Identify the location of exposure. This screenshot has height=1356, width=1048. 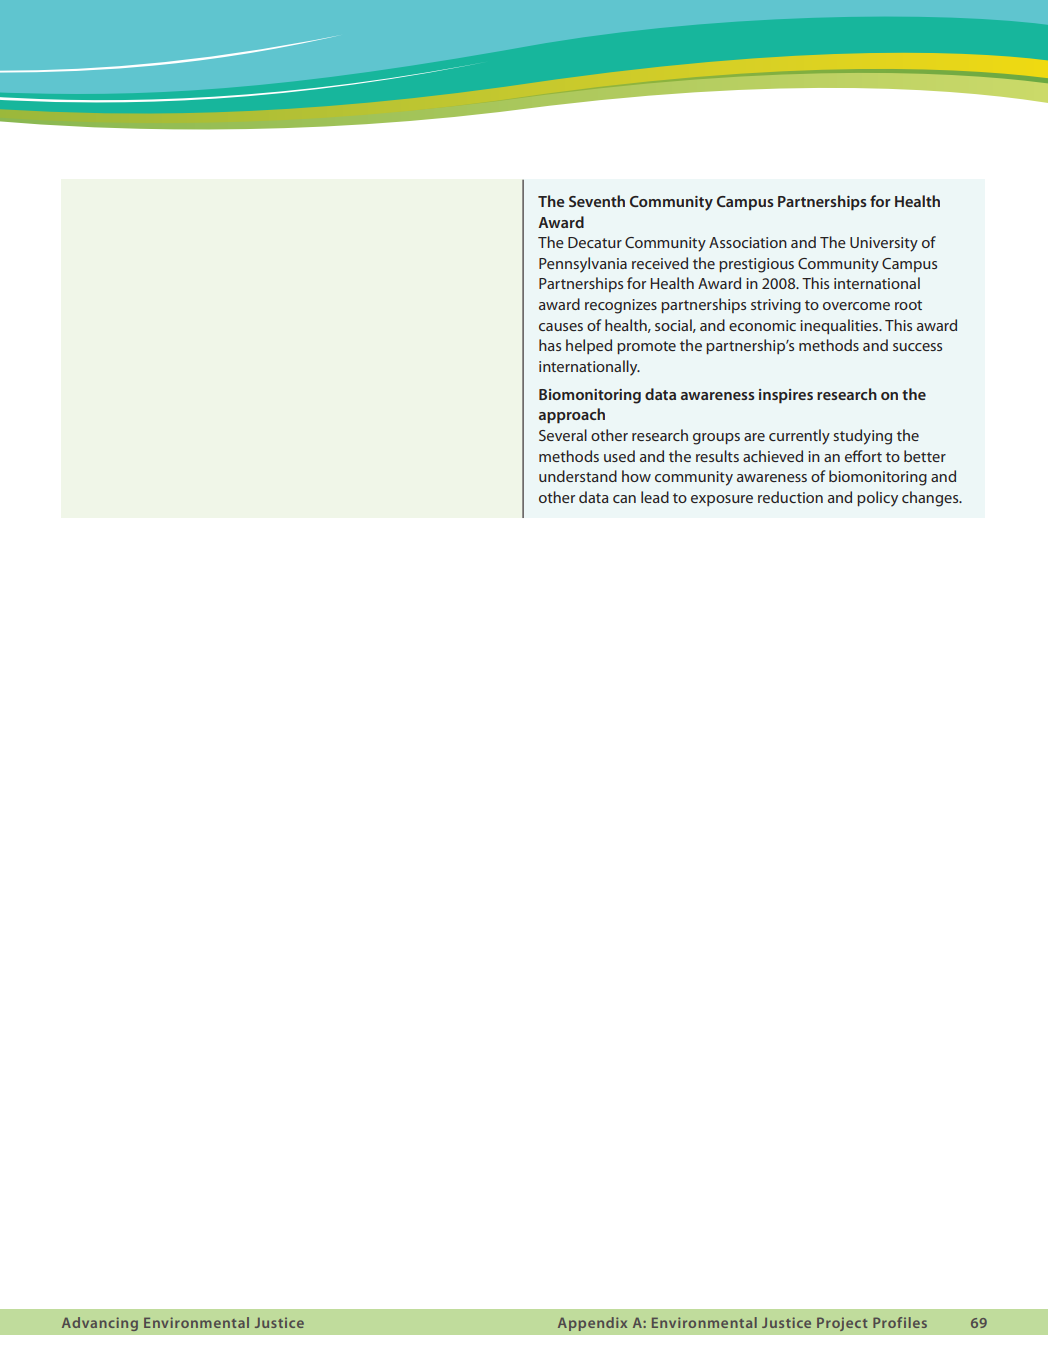
(722, 500).
